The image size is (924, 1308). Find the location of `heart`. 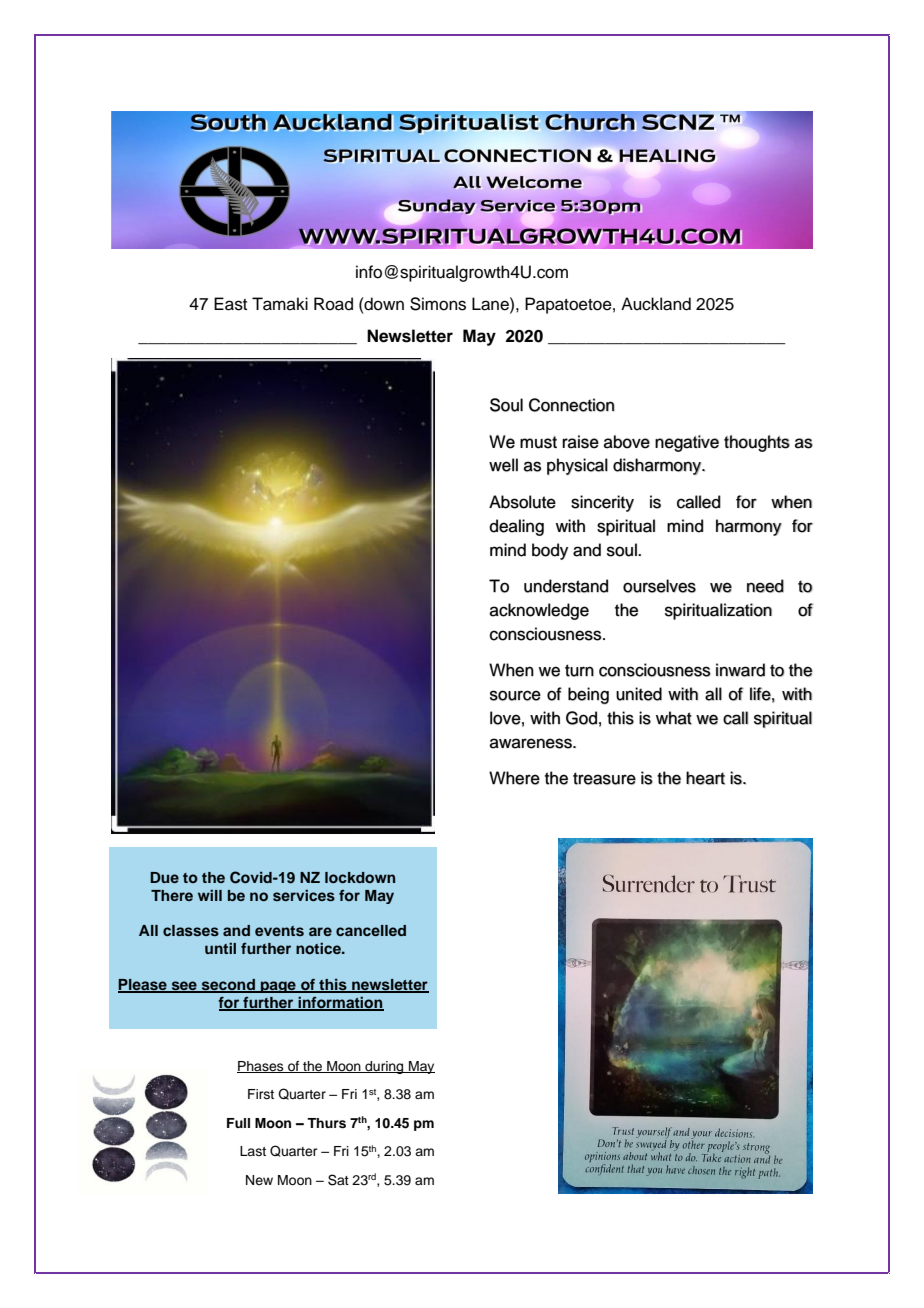

heart is located at coordinates (705, 778).
